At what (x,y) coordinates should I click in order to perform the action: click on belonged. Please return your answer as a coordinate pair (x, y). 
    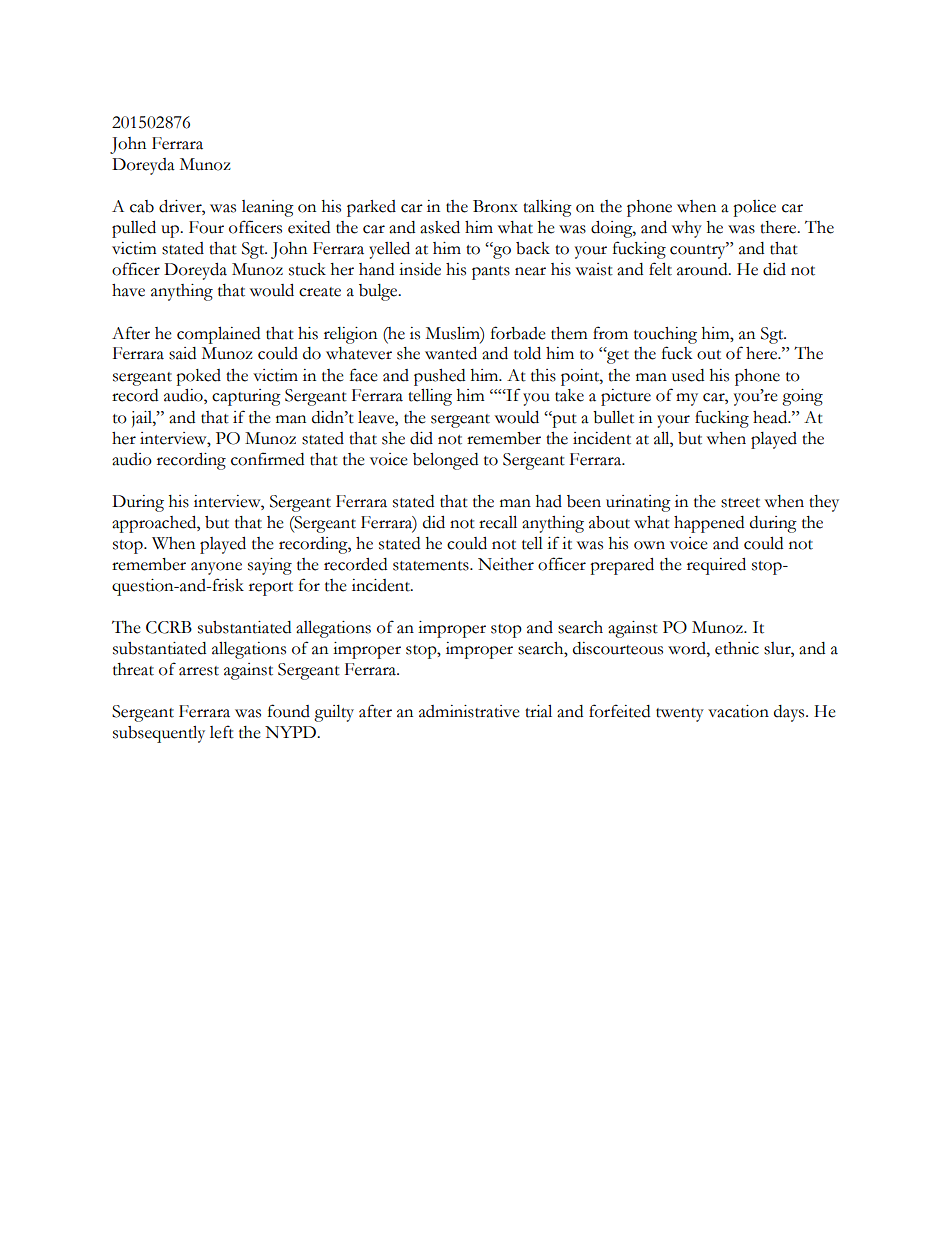
    Looking at the image, I should click on (445, 461).
